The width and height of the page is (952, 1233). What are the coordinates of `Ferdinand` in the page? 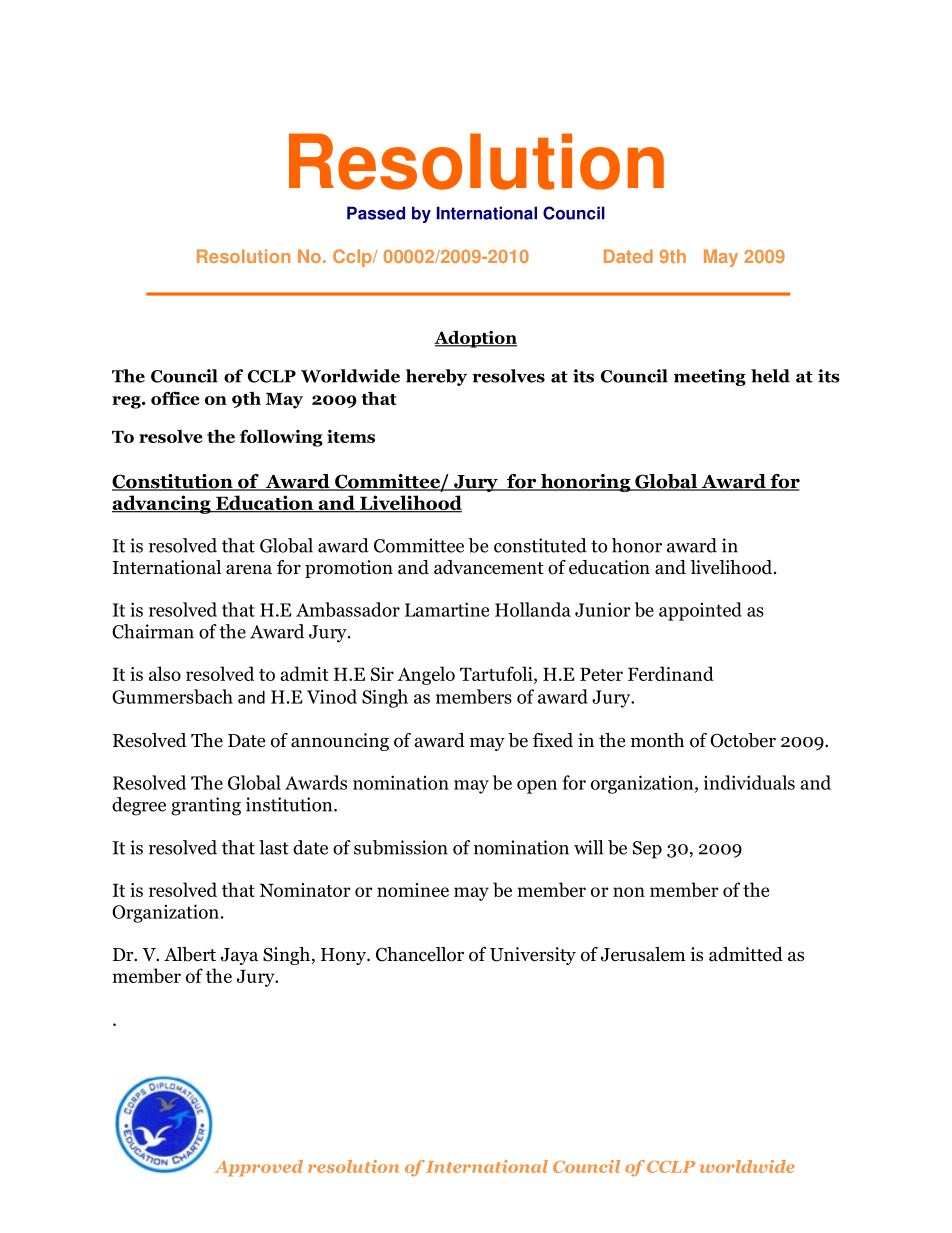 It's located at (671, 673).
